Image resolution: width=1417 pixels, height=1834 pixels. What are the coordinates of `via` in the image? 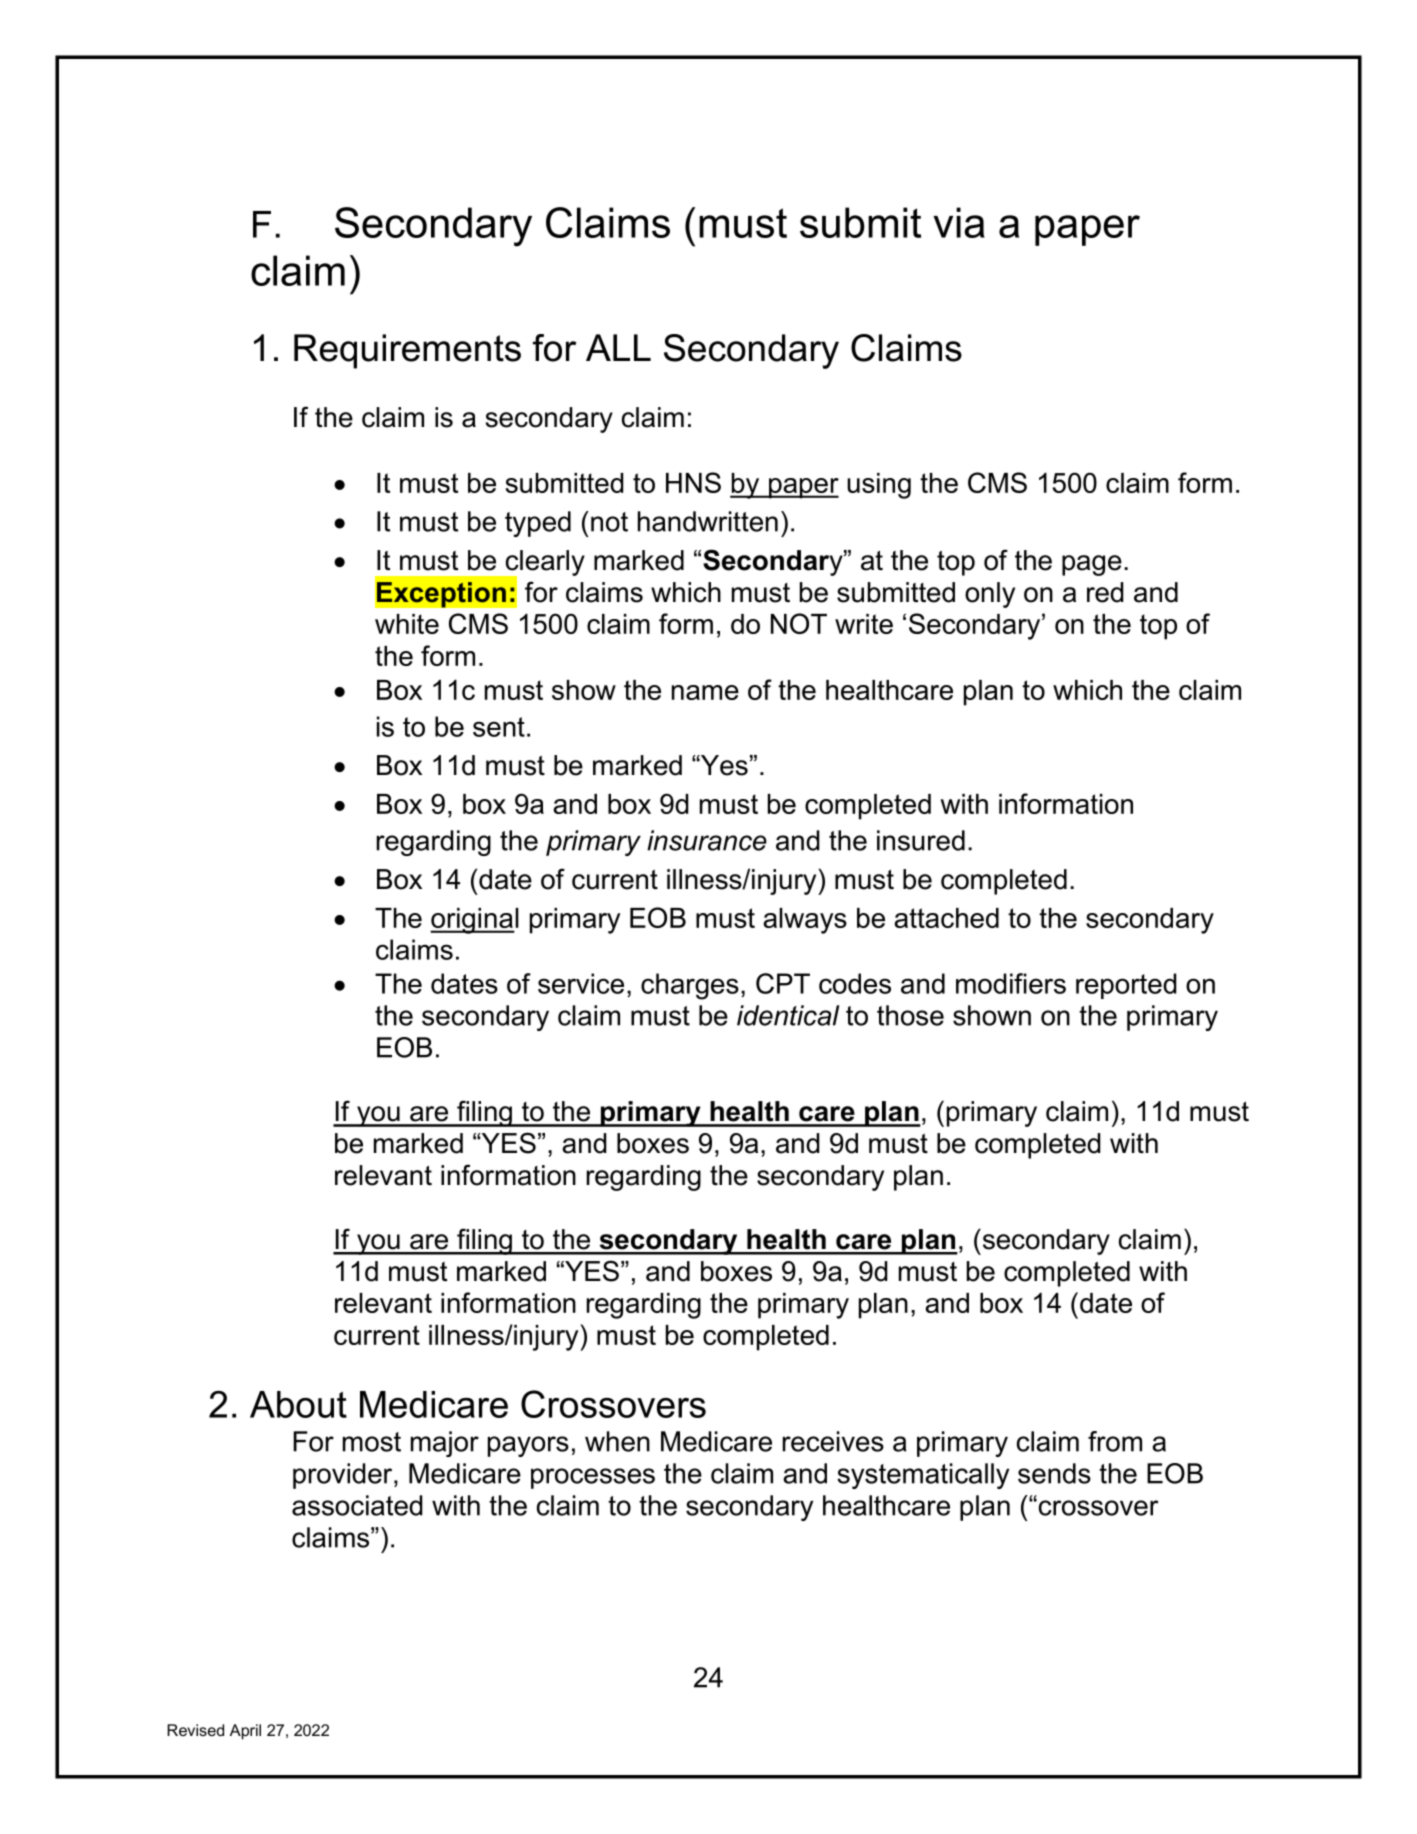 It's located at (959, 222).
